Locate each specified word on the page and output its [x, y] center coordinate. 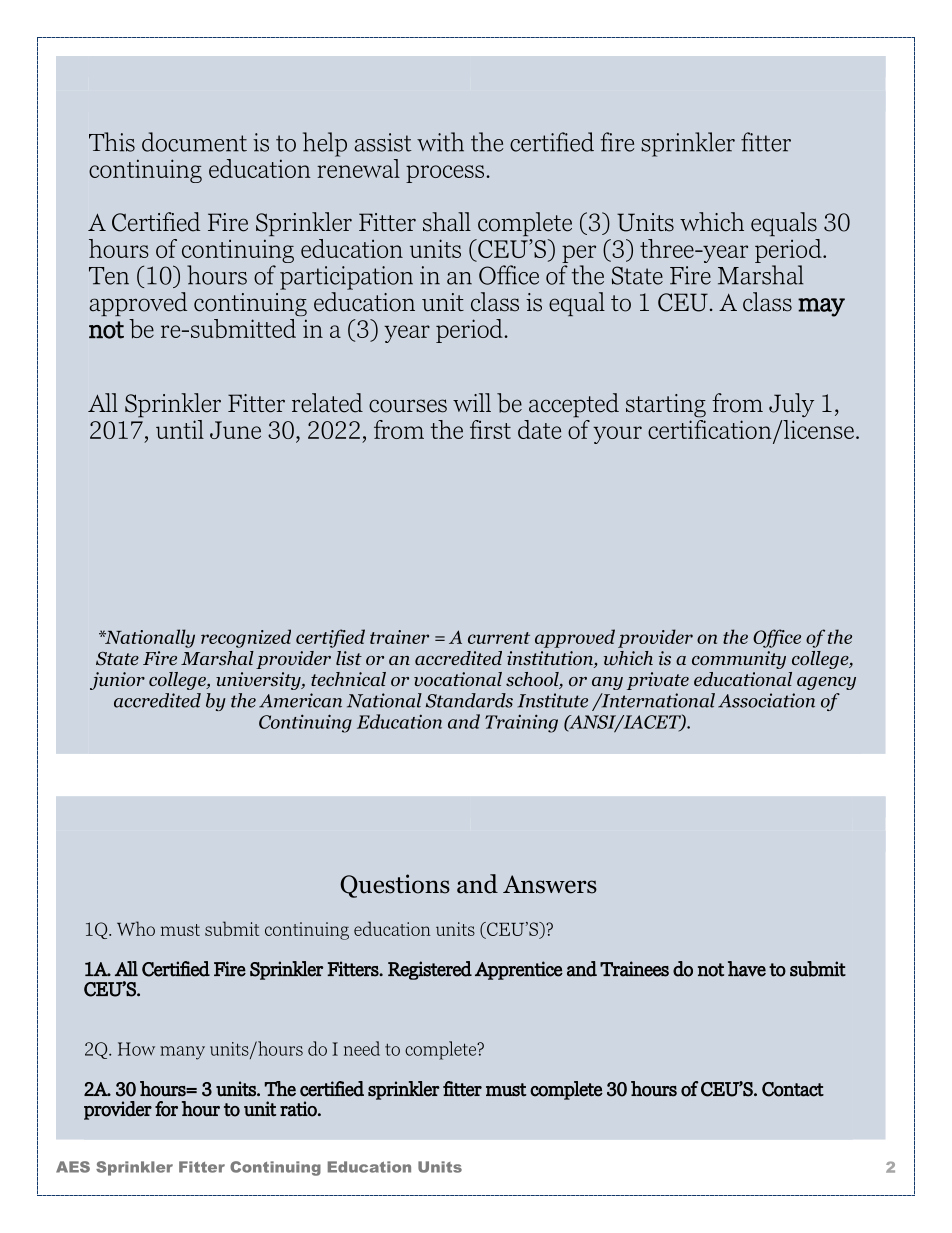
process [445, 174]
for [166, 1109]
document [194, 142]
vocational [458, 679]
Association [766, 700]
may [821, 307]
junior [117, 681]
